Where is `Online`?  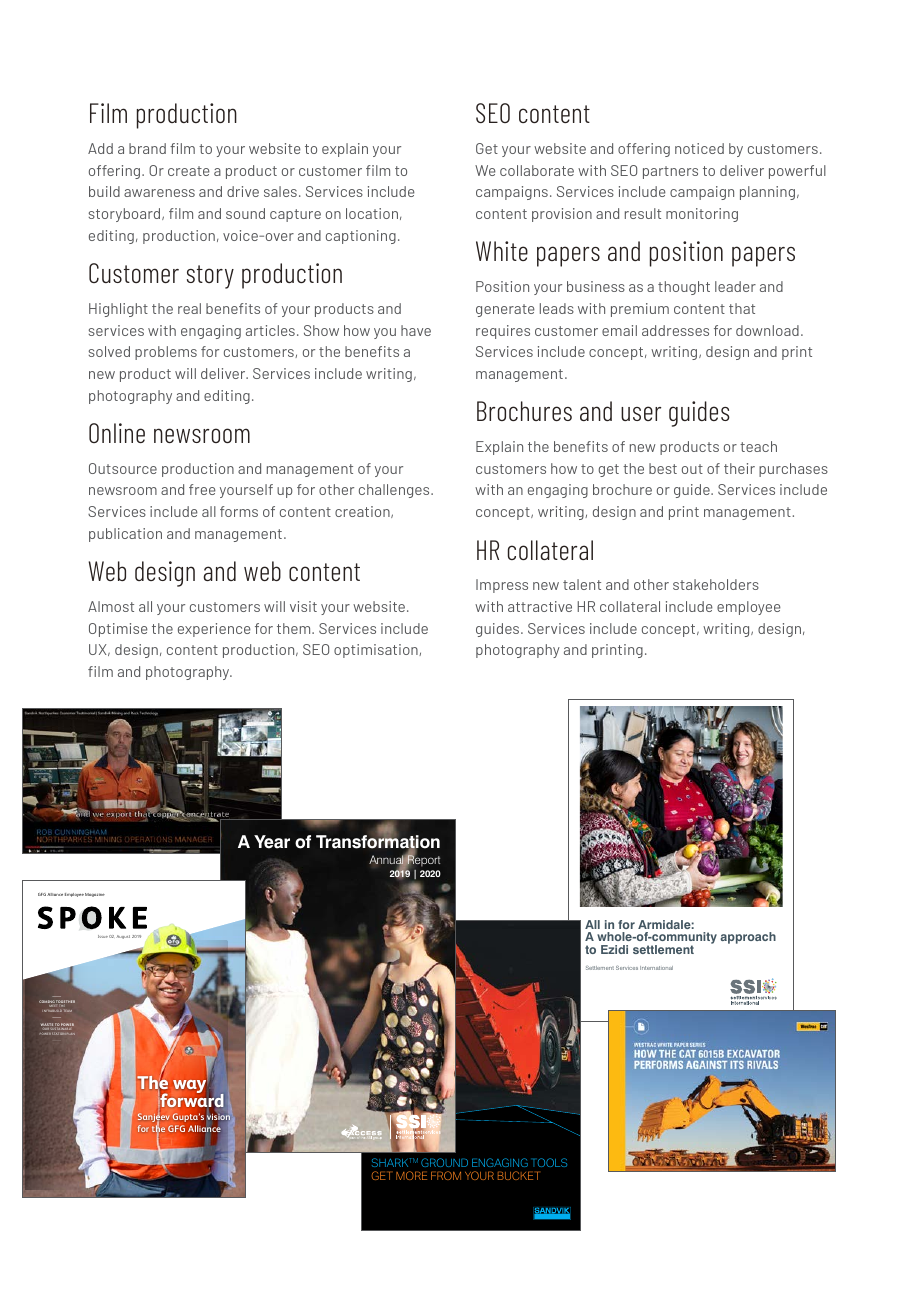
Online is located at coordinates (117, 433).
